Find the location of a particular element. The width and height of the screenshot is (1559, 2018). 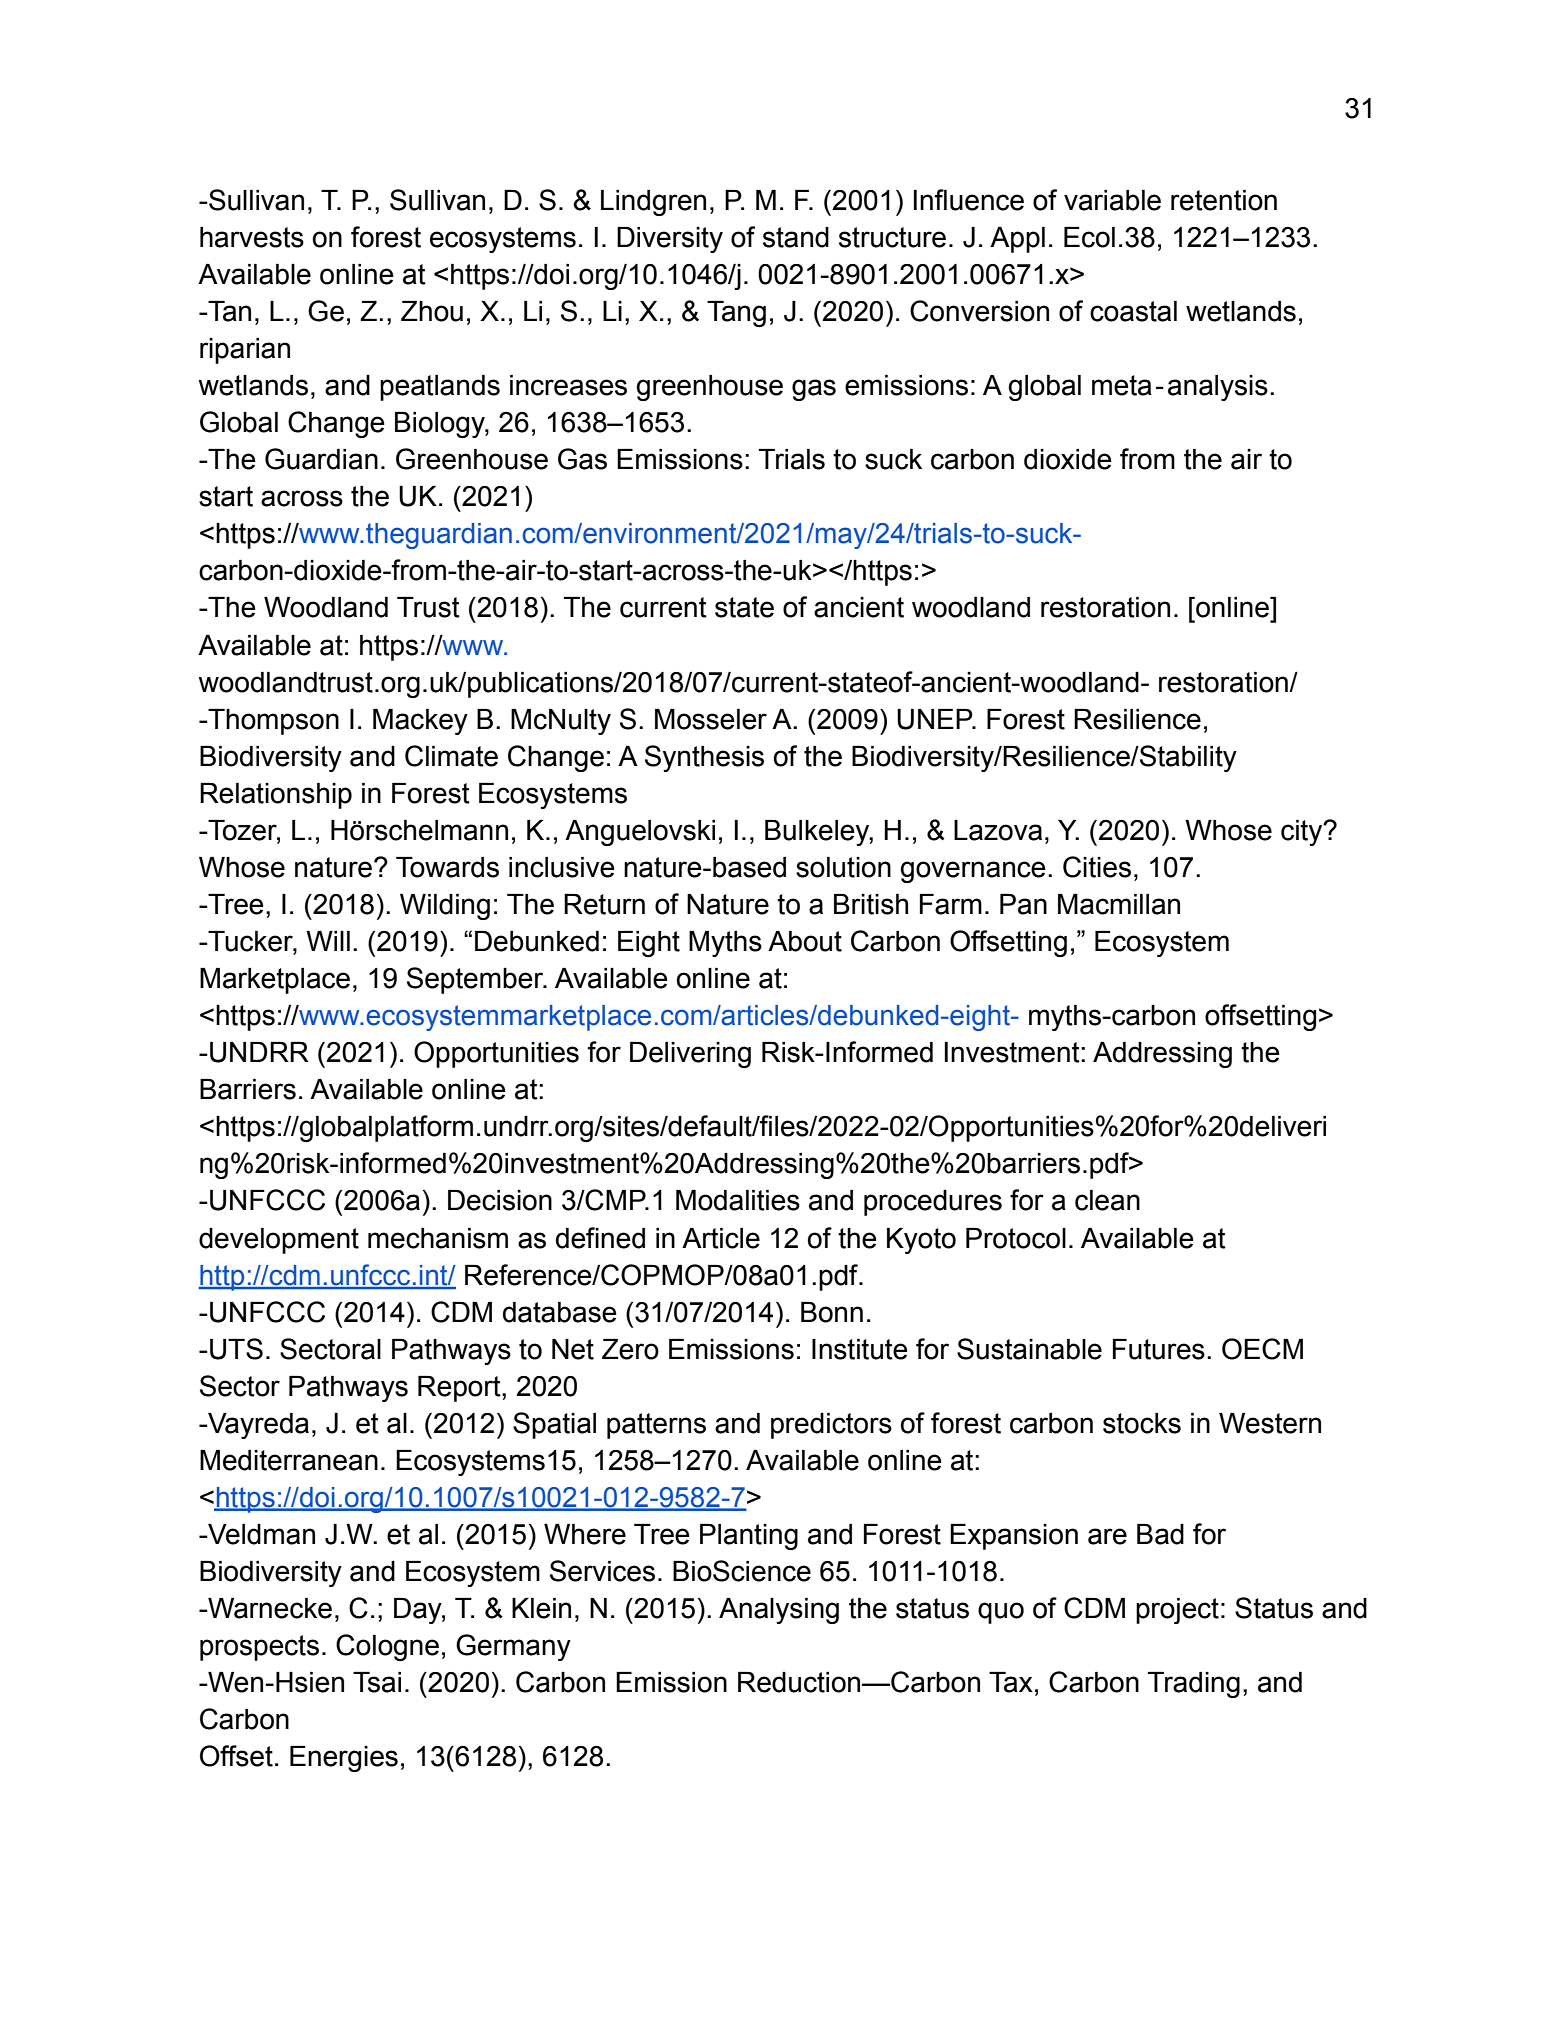

Bonn is located at coordinates (832, 1312).
